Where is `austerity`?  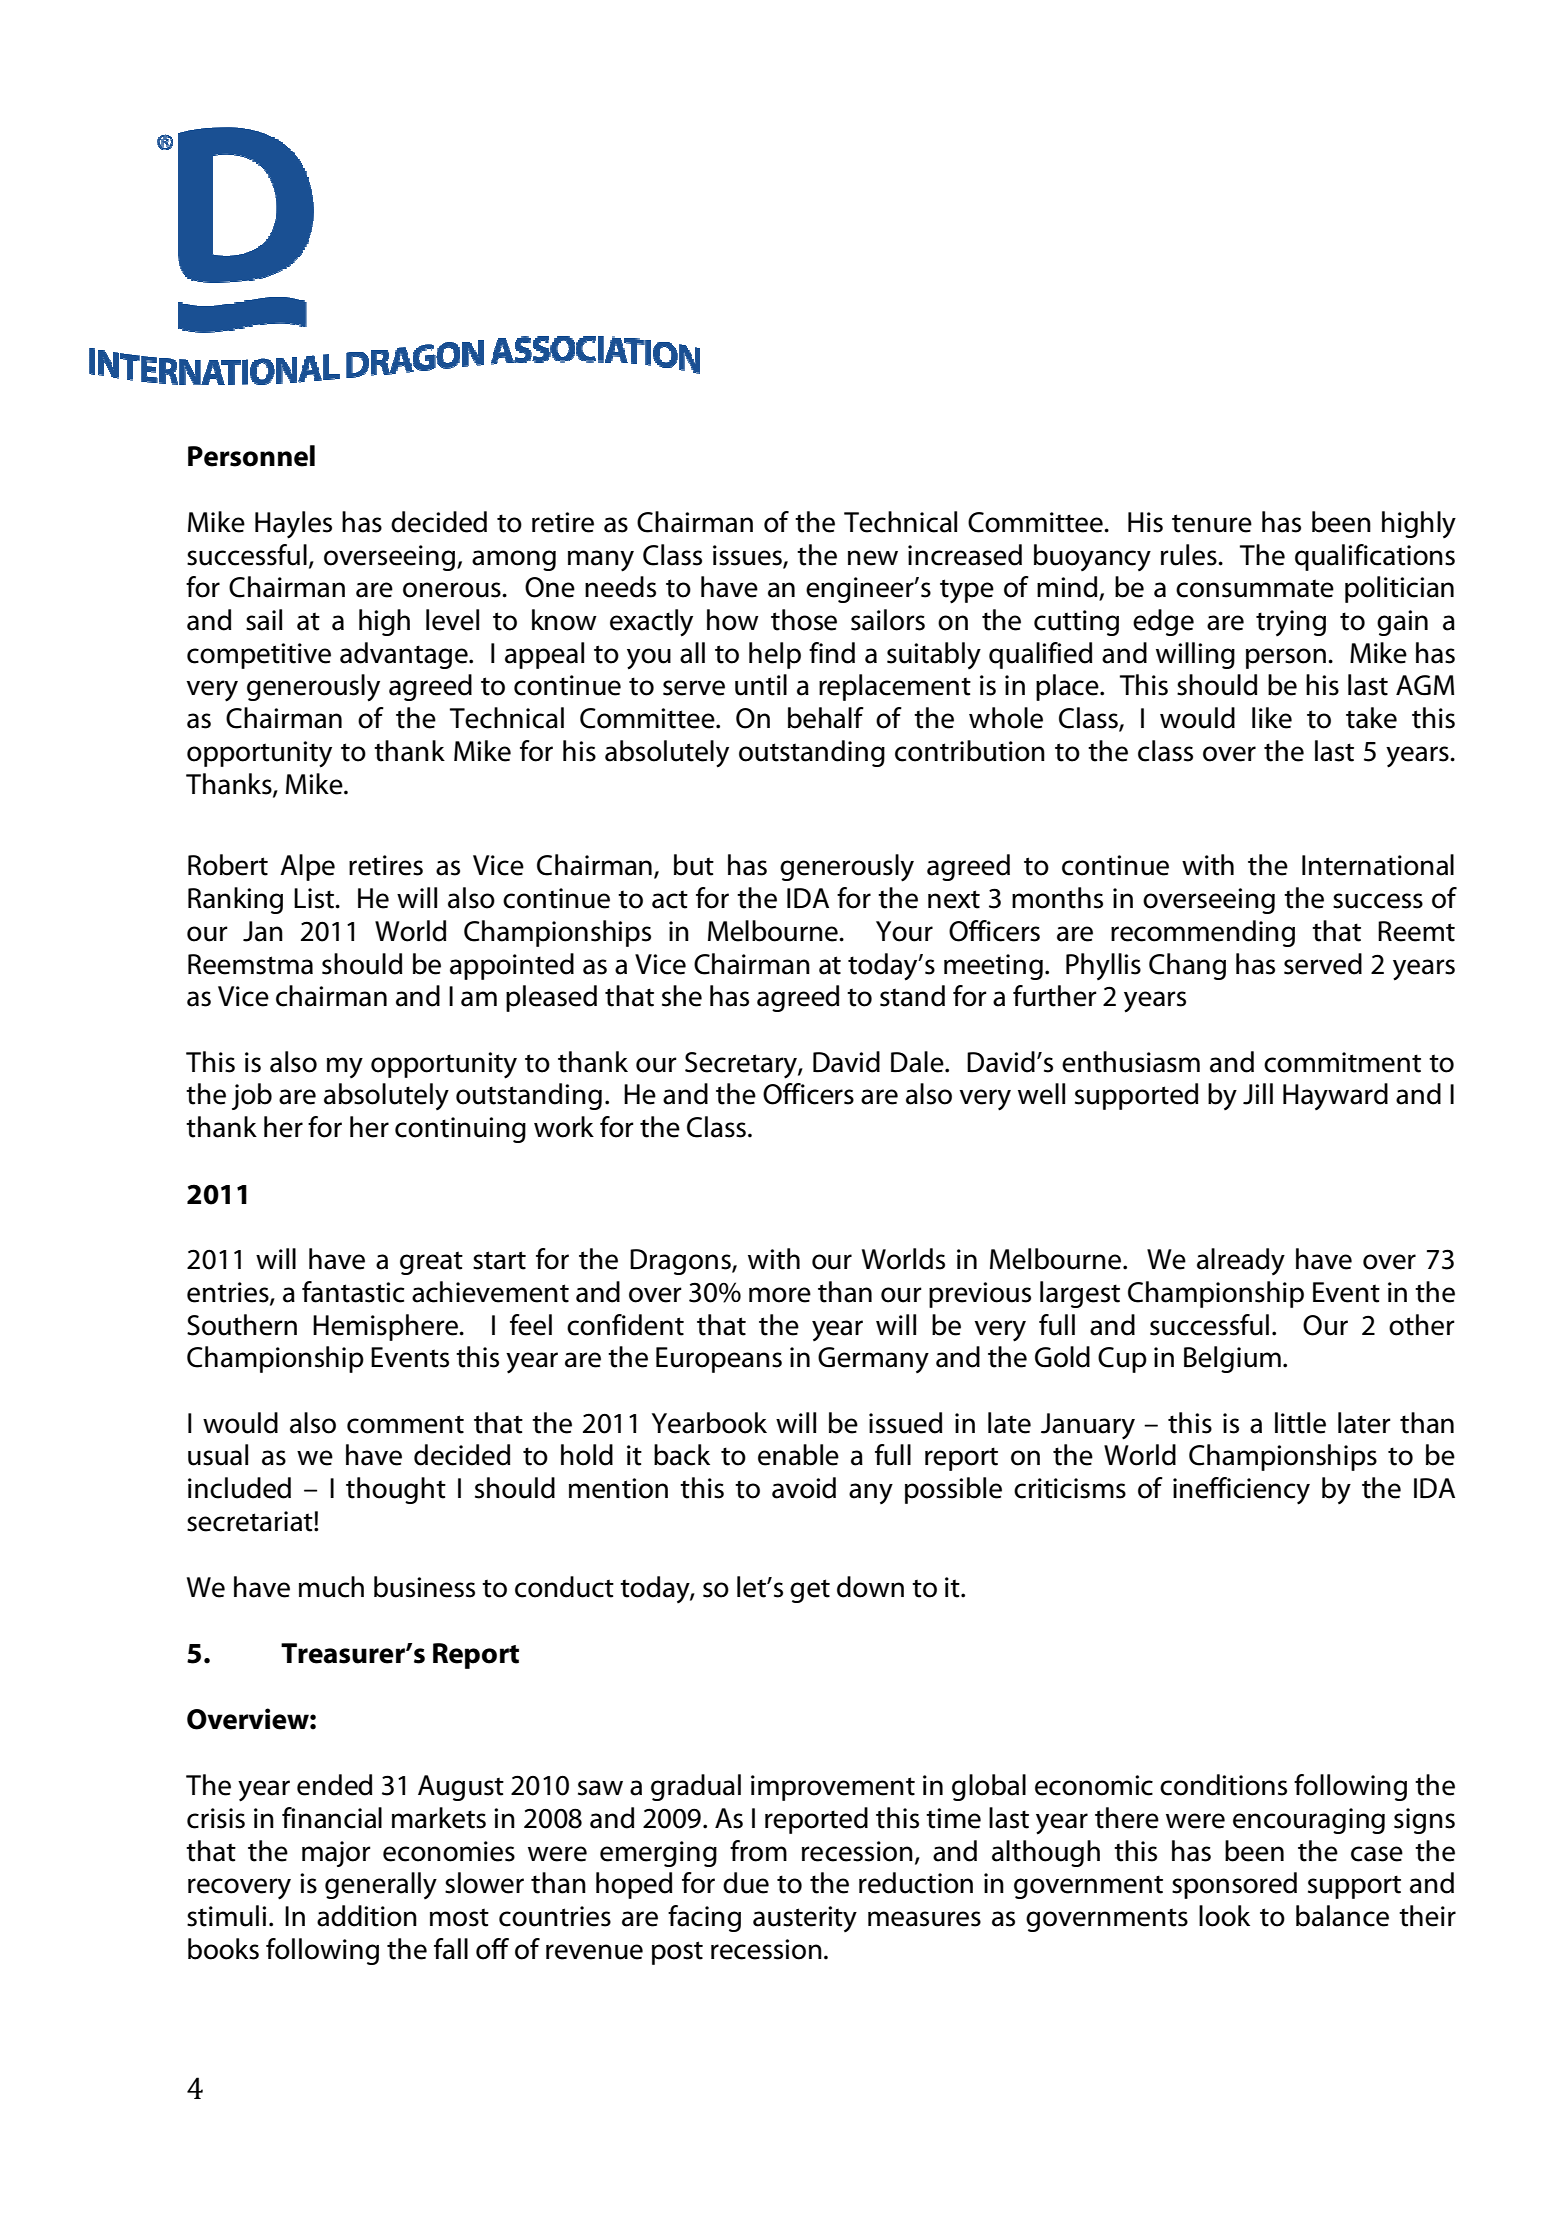 austerity is located at coordinates (805, 1919).
